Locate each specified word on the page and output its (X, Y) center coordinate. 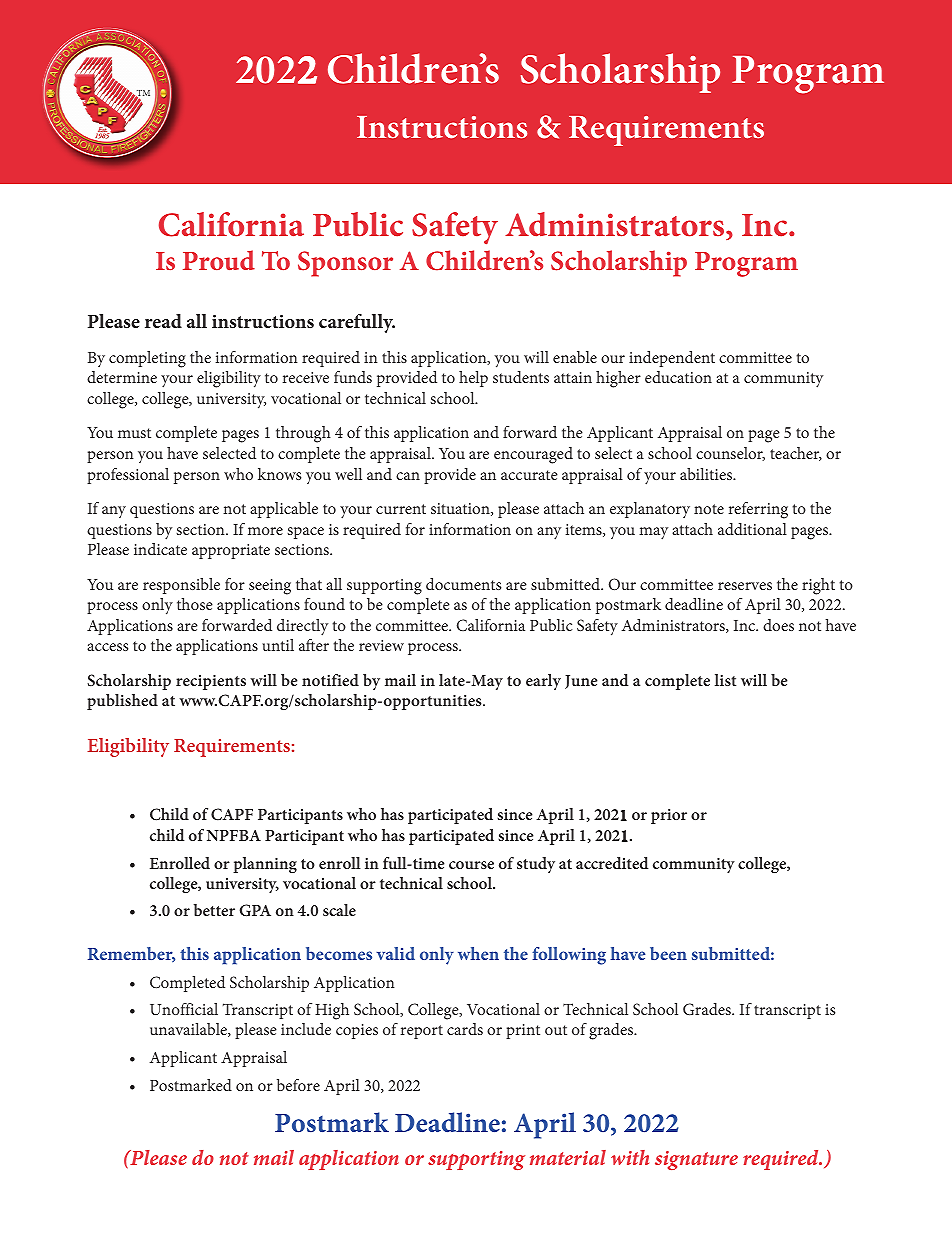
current (401, 509)
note (709, 509)
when (478, 953)
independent (672, 359)
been (668, 953)
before (298, 1085)
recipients (211, 682)
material (568, 1157)
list (725, 680)
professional (128, 476)
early (543, 682)
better (214, 910)
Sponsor (345, 264)
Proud (219, 260)
